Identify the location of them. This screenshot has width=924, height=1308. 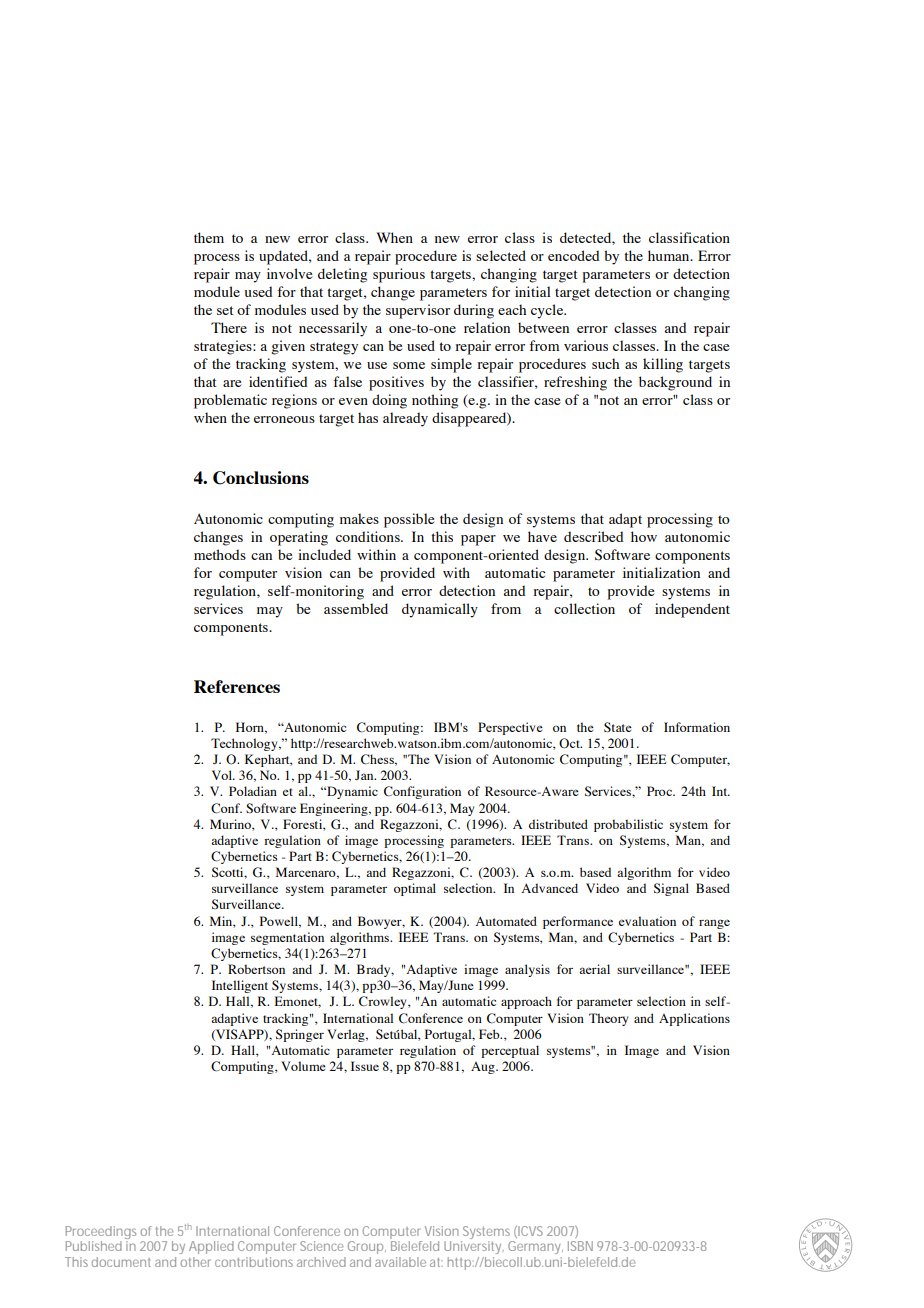
(209, 237).
